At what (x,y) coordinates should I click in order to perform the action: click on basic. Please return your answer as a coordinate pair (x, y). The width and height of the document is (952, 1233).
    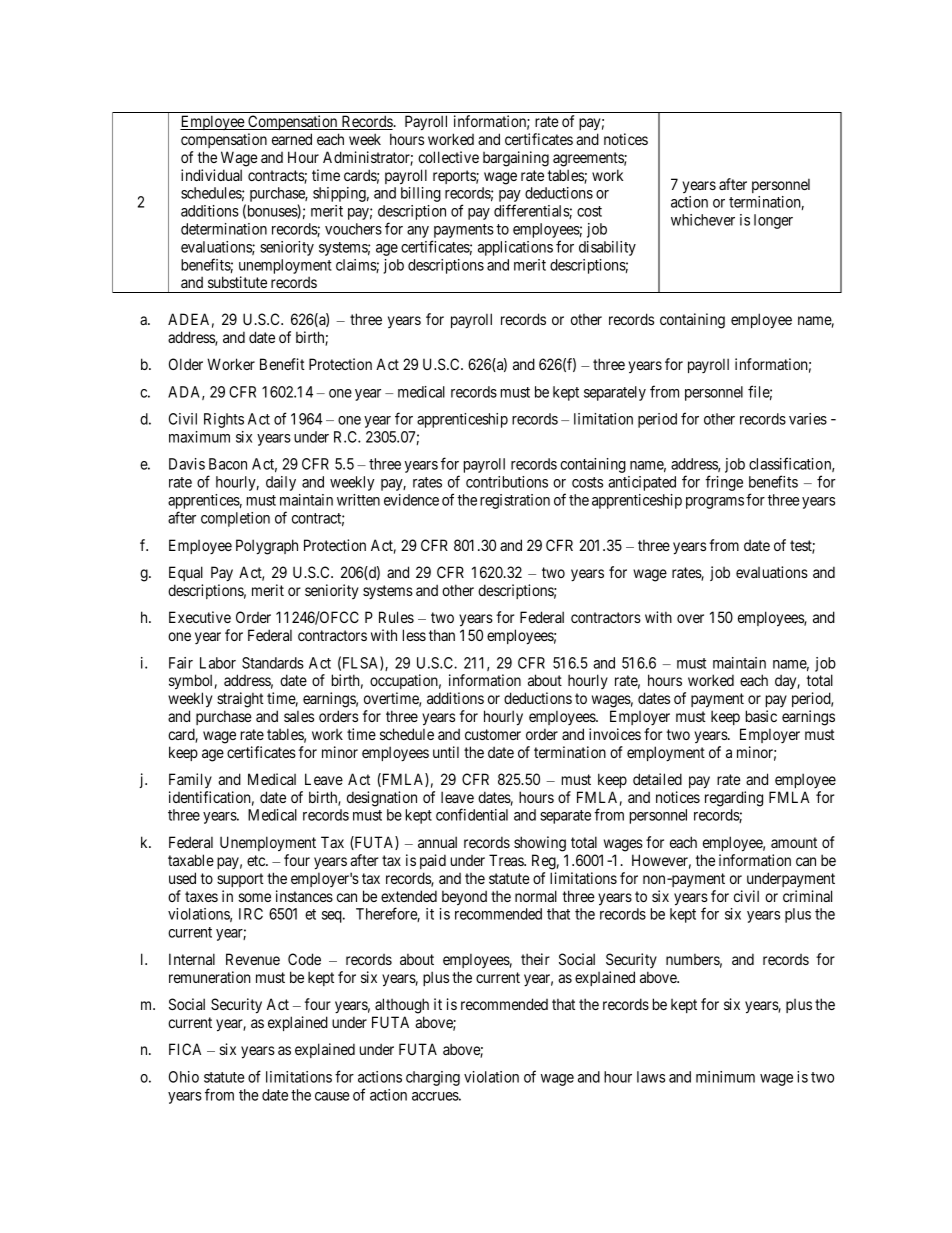
    Looking at the image, I should click on (761, 716).
